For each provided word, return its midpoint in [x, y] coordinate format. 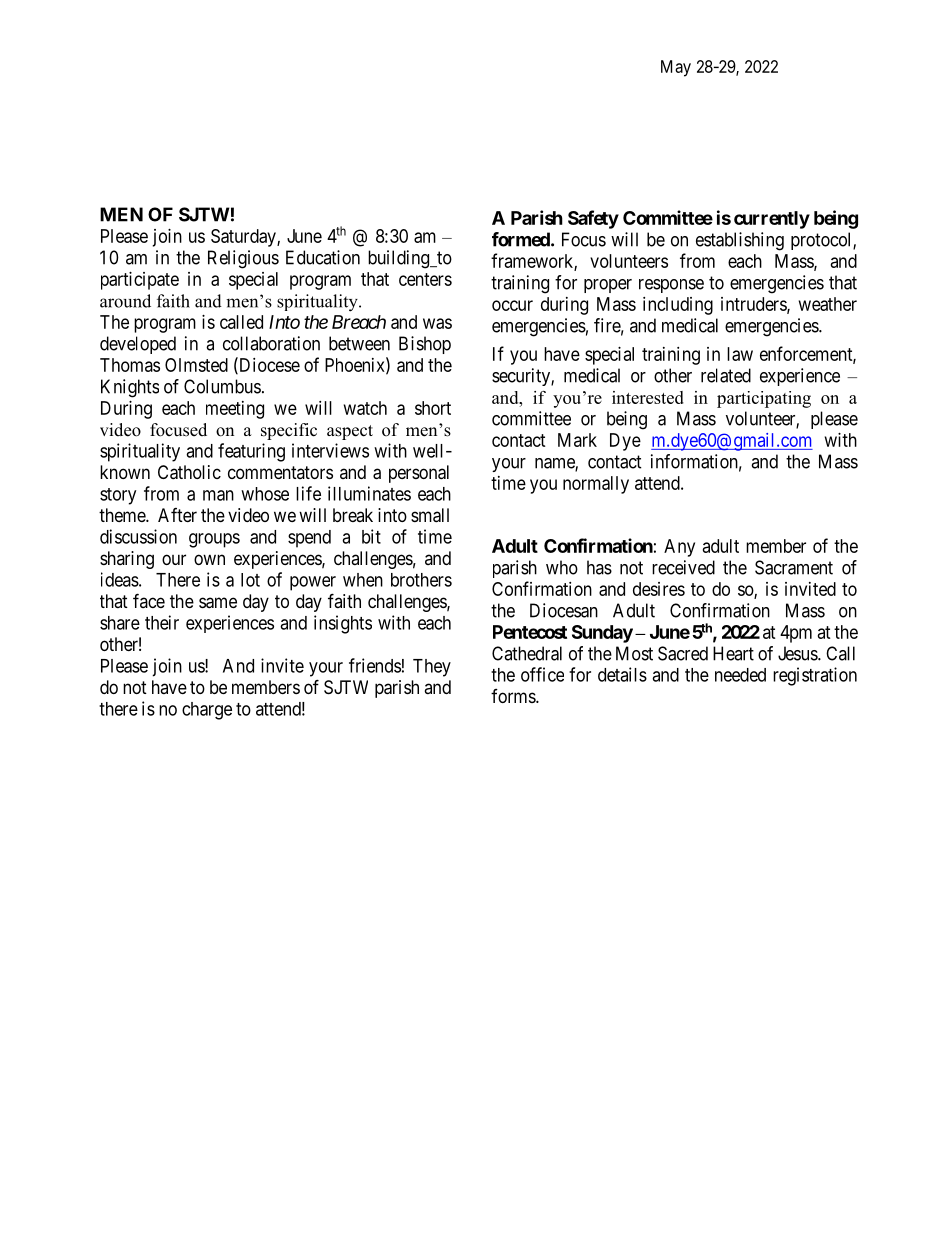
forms [514, 696]
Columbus [222, 386]
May [676, 68]
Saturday [244, 238]
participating [764, 399]
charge [207, 711]
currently [772, 220]
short [433, 408]
